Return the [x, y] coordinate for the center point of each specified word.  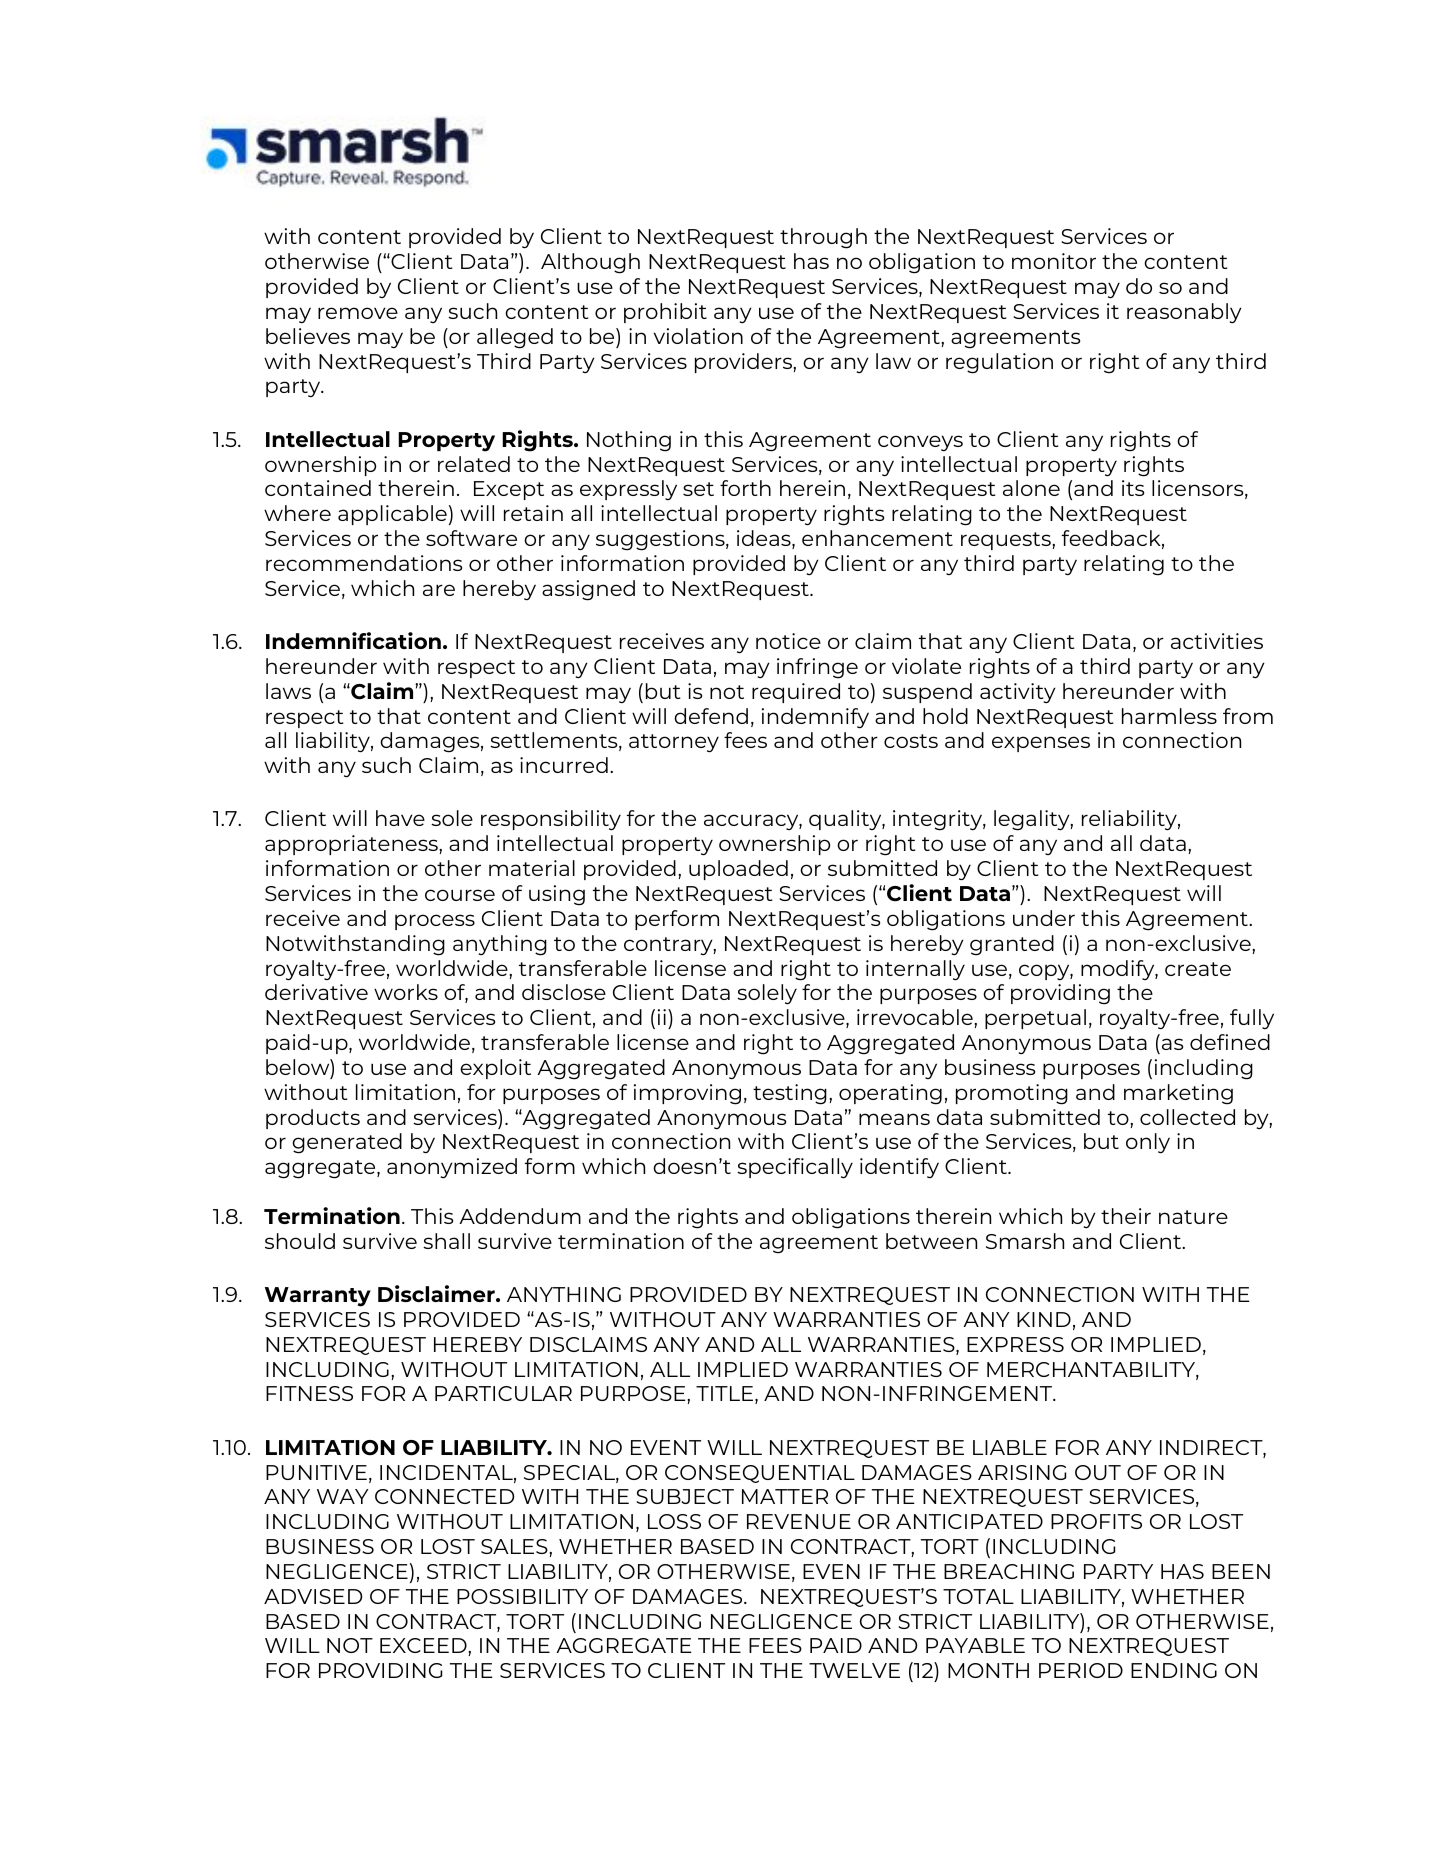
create [1198, 969]
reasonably [1184, 313]
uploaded [738, 870]
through [823, 238]
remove [358, 313]
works [406, 992]
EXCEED [424, 1645]
